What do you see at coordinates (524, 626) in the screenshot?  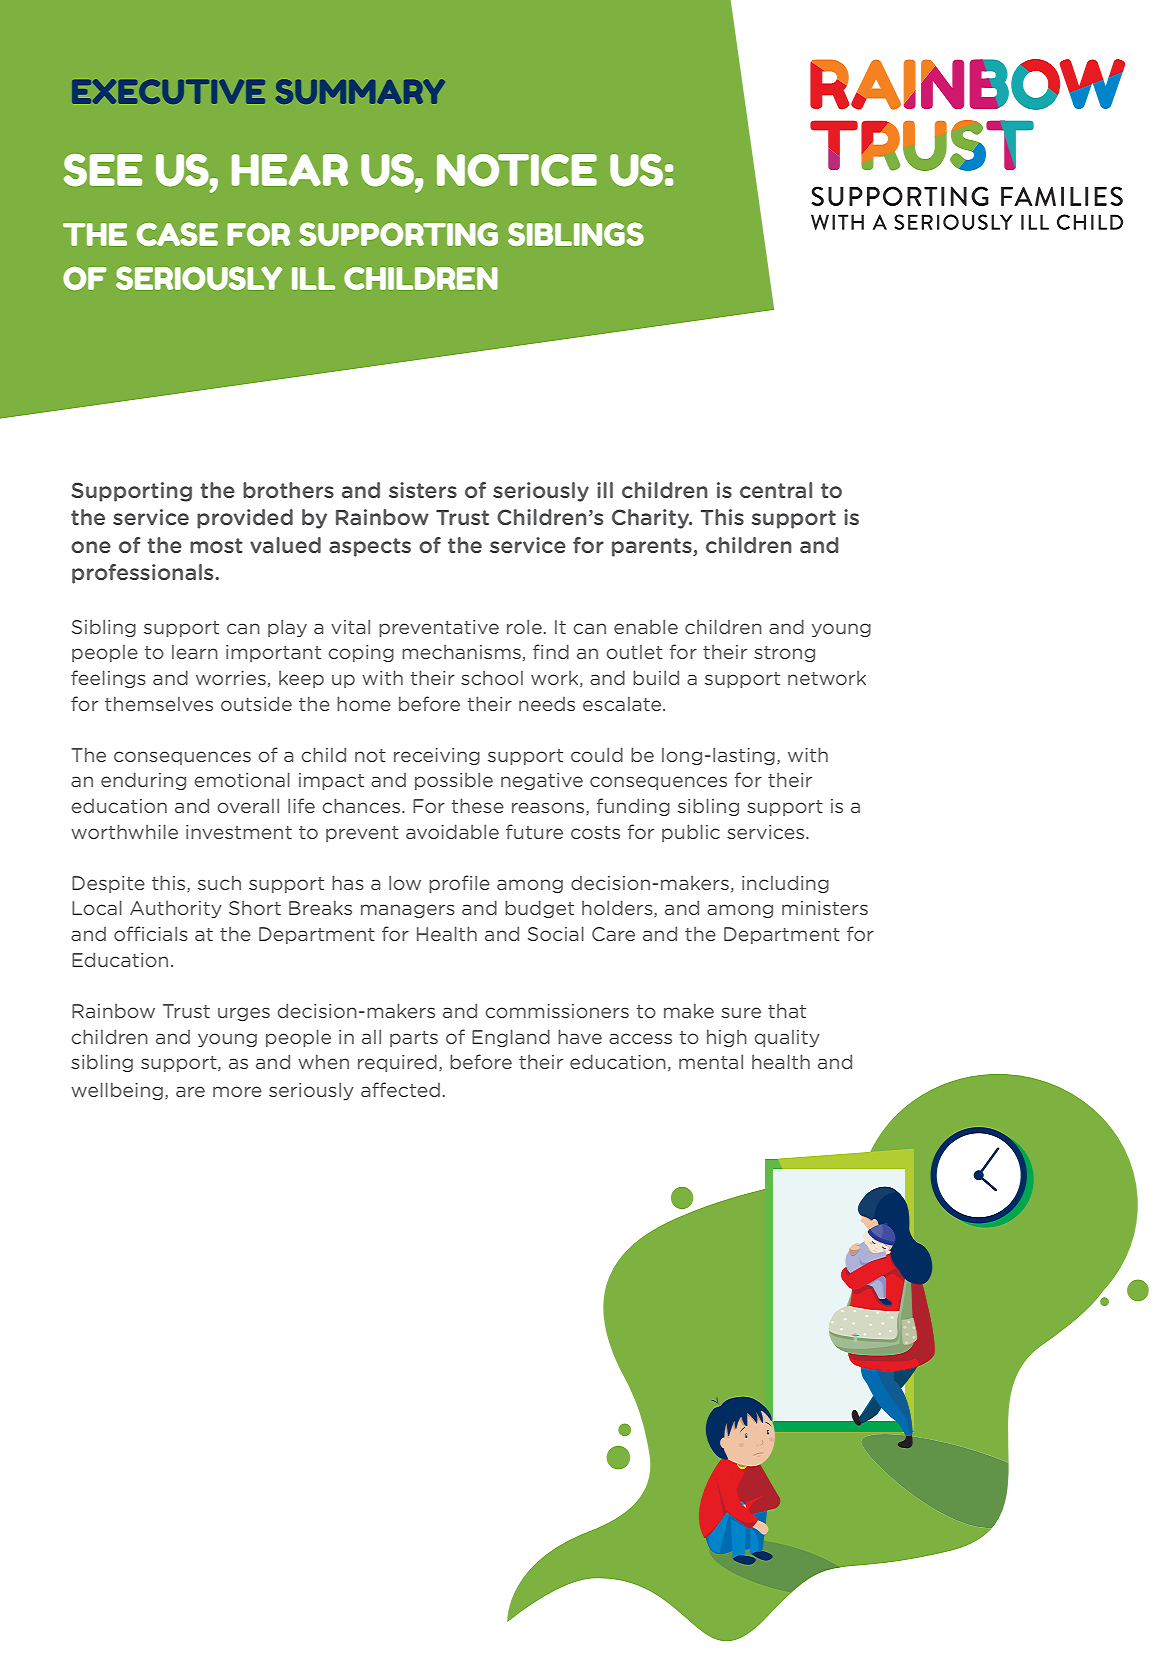 I see `role` at bounding box center [524, 626].
